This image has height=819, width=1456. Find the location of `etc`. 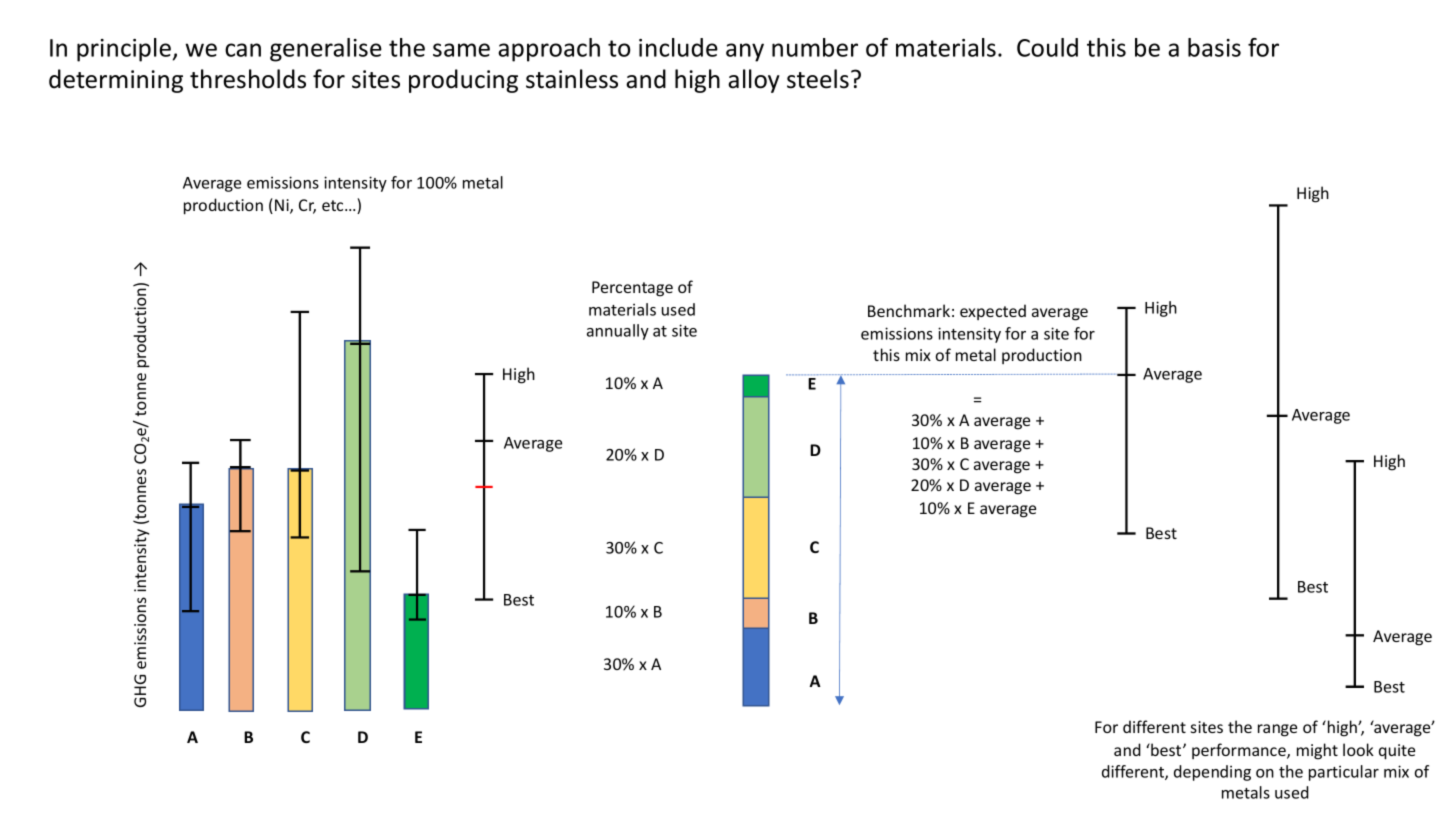

etc is located at coordinates (334, 205).
